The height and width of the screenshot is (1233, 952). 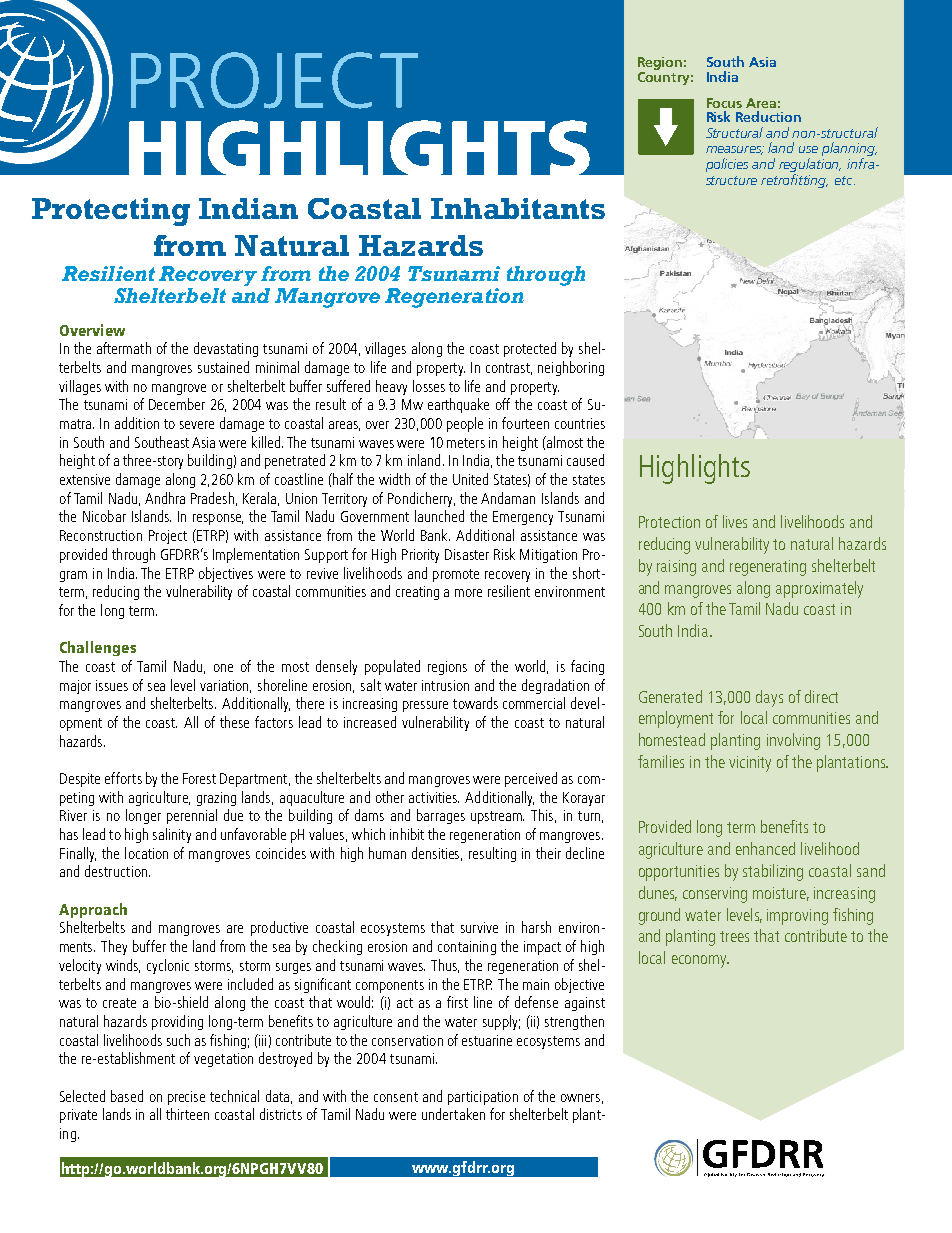 I want to click on participation, so click(x=483, y=1098).
